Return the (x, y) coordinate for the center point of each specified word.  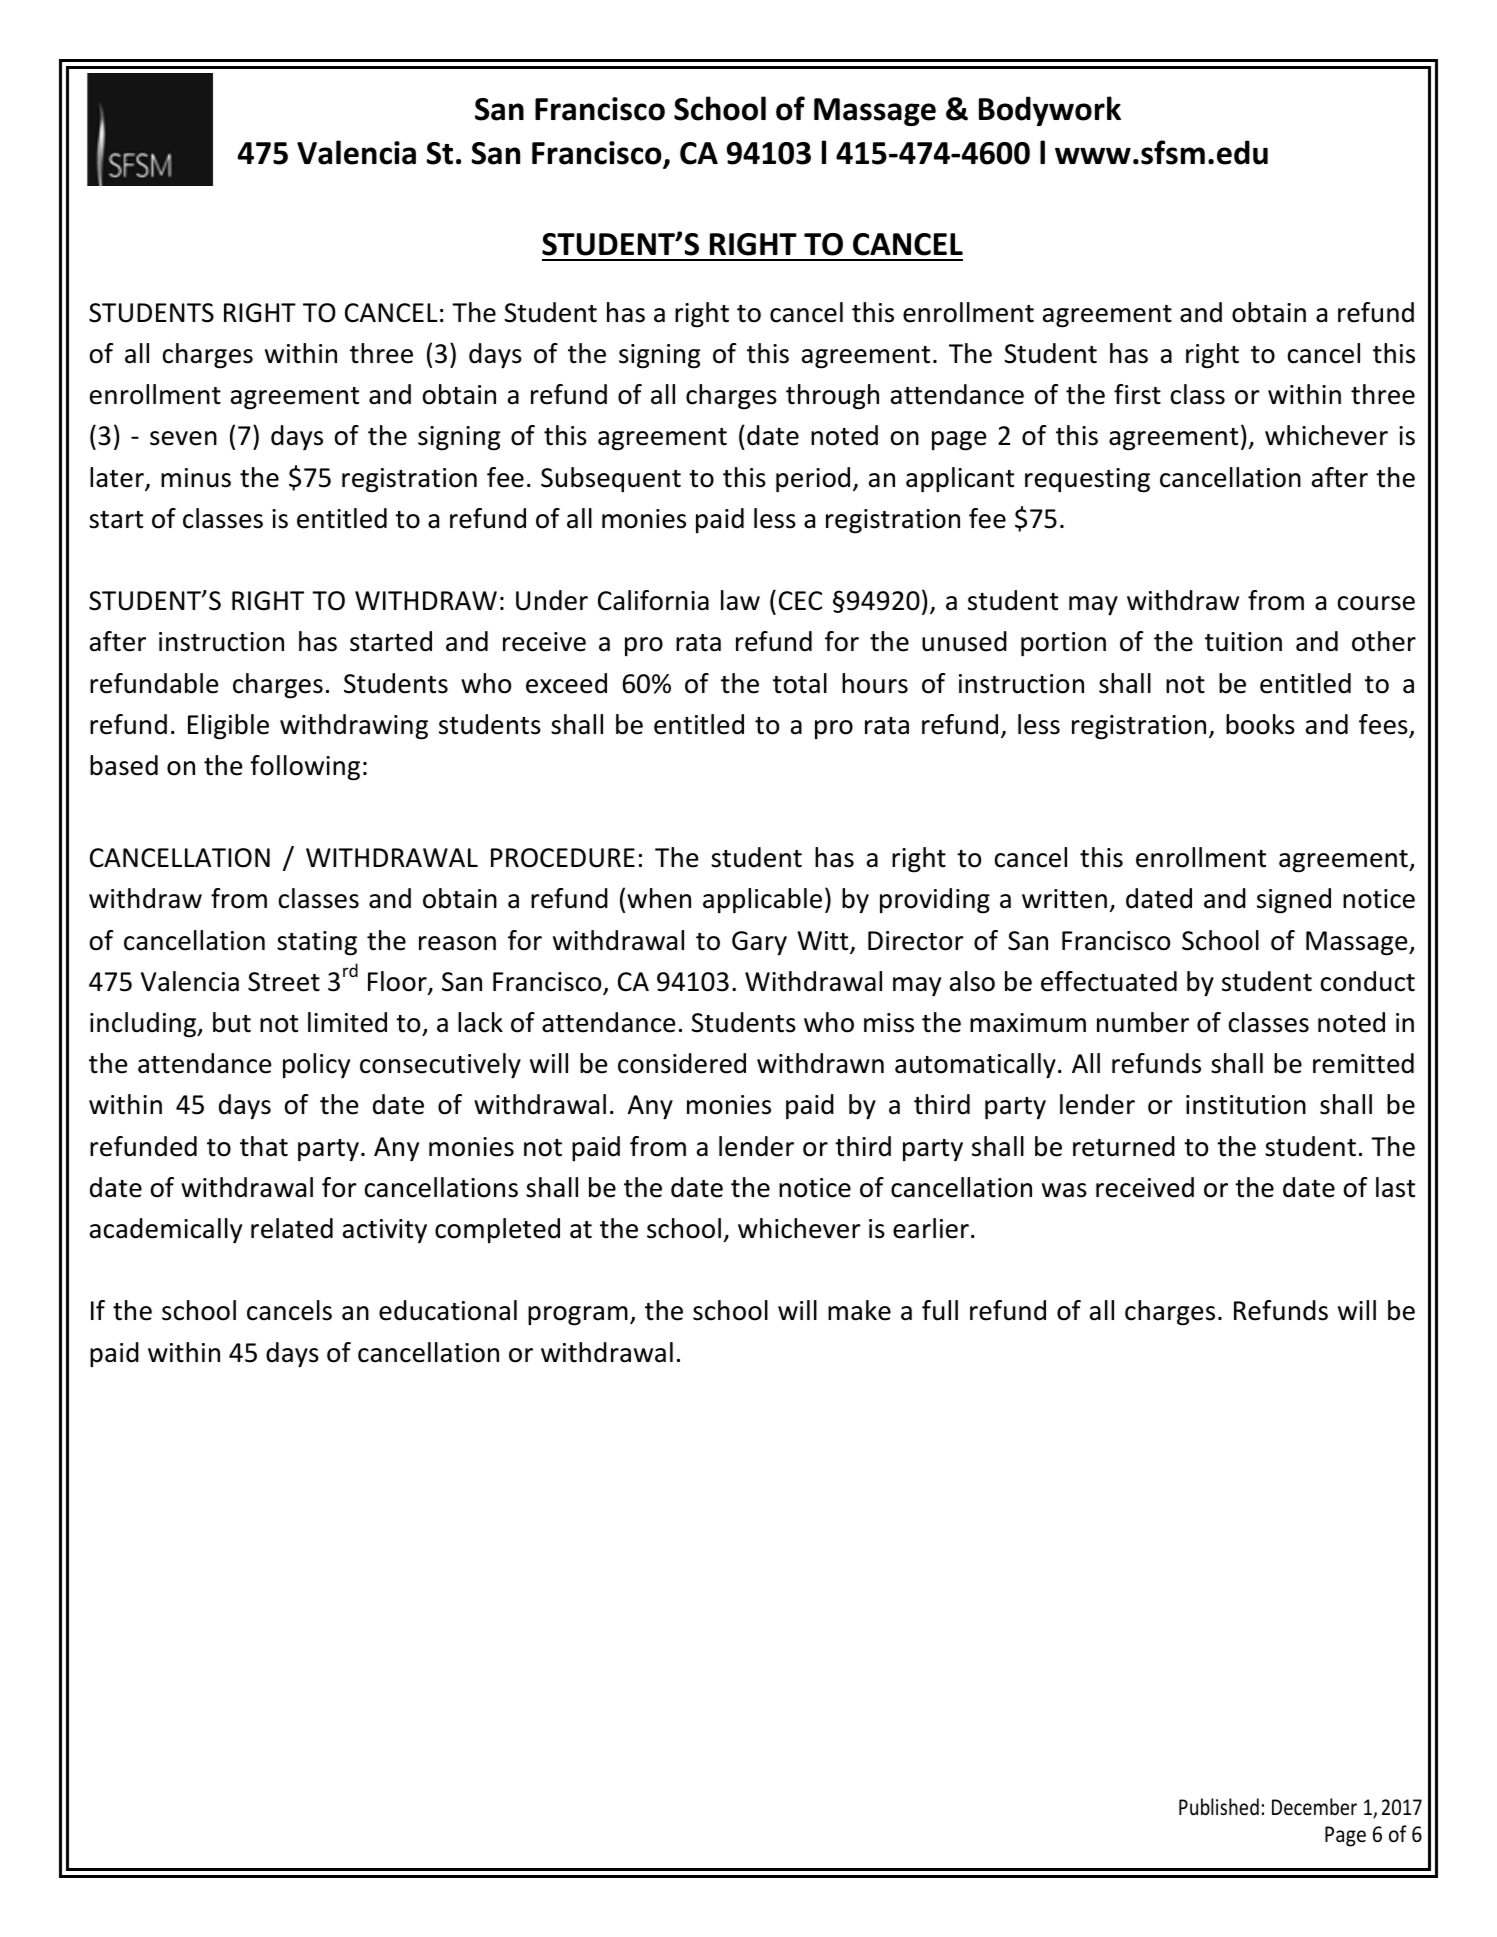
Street (284, 982)
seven (183, 438)
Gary (759, 943)
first (1137, 394)
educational (448, 1310)
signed (1294, 901)
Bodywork (1050, 111)
